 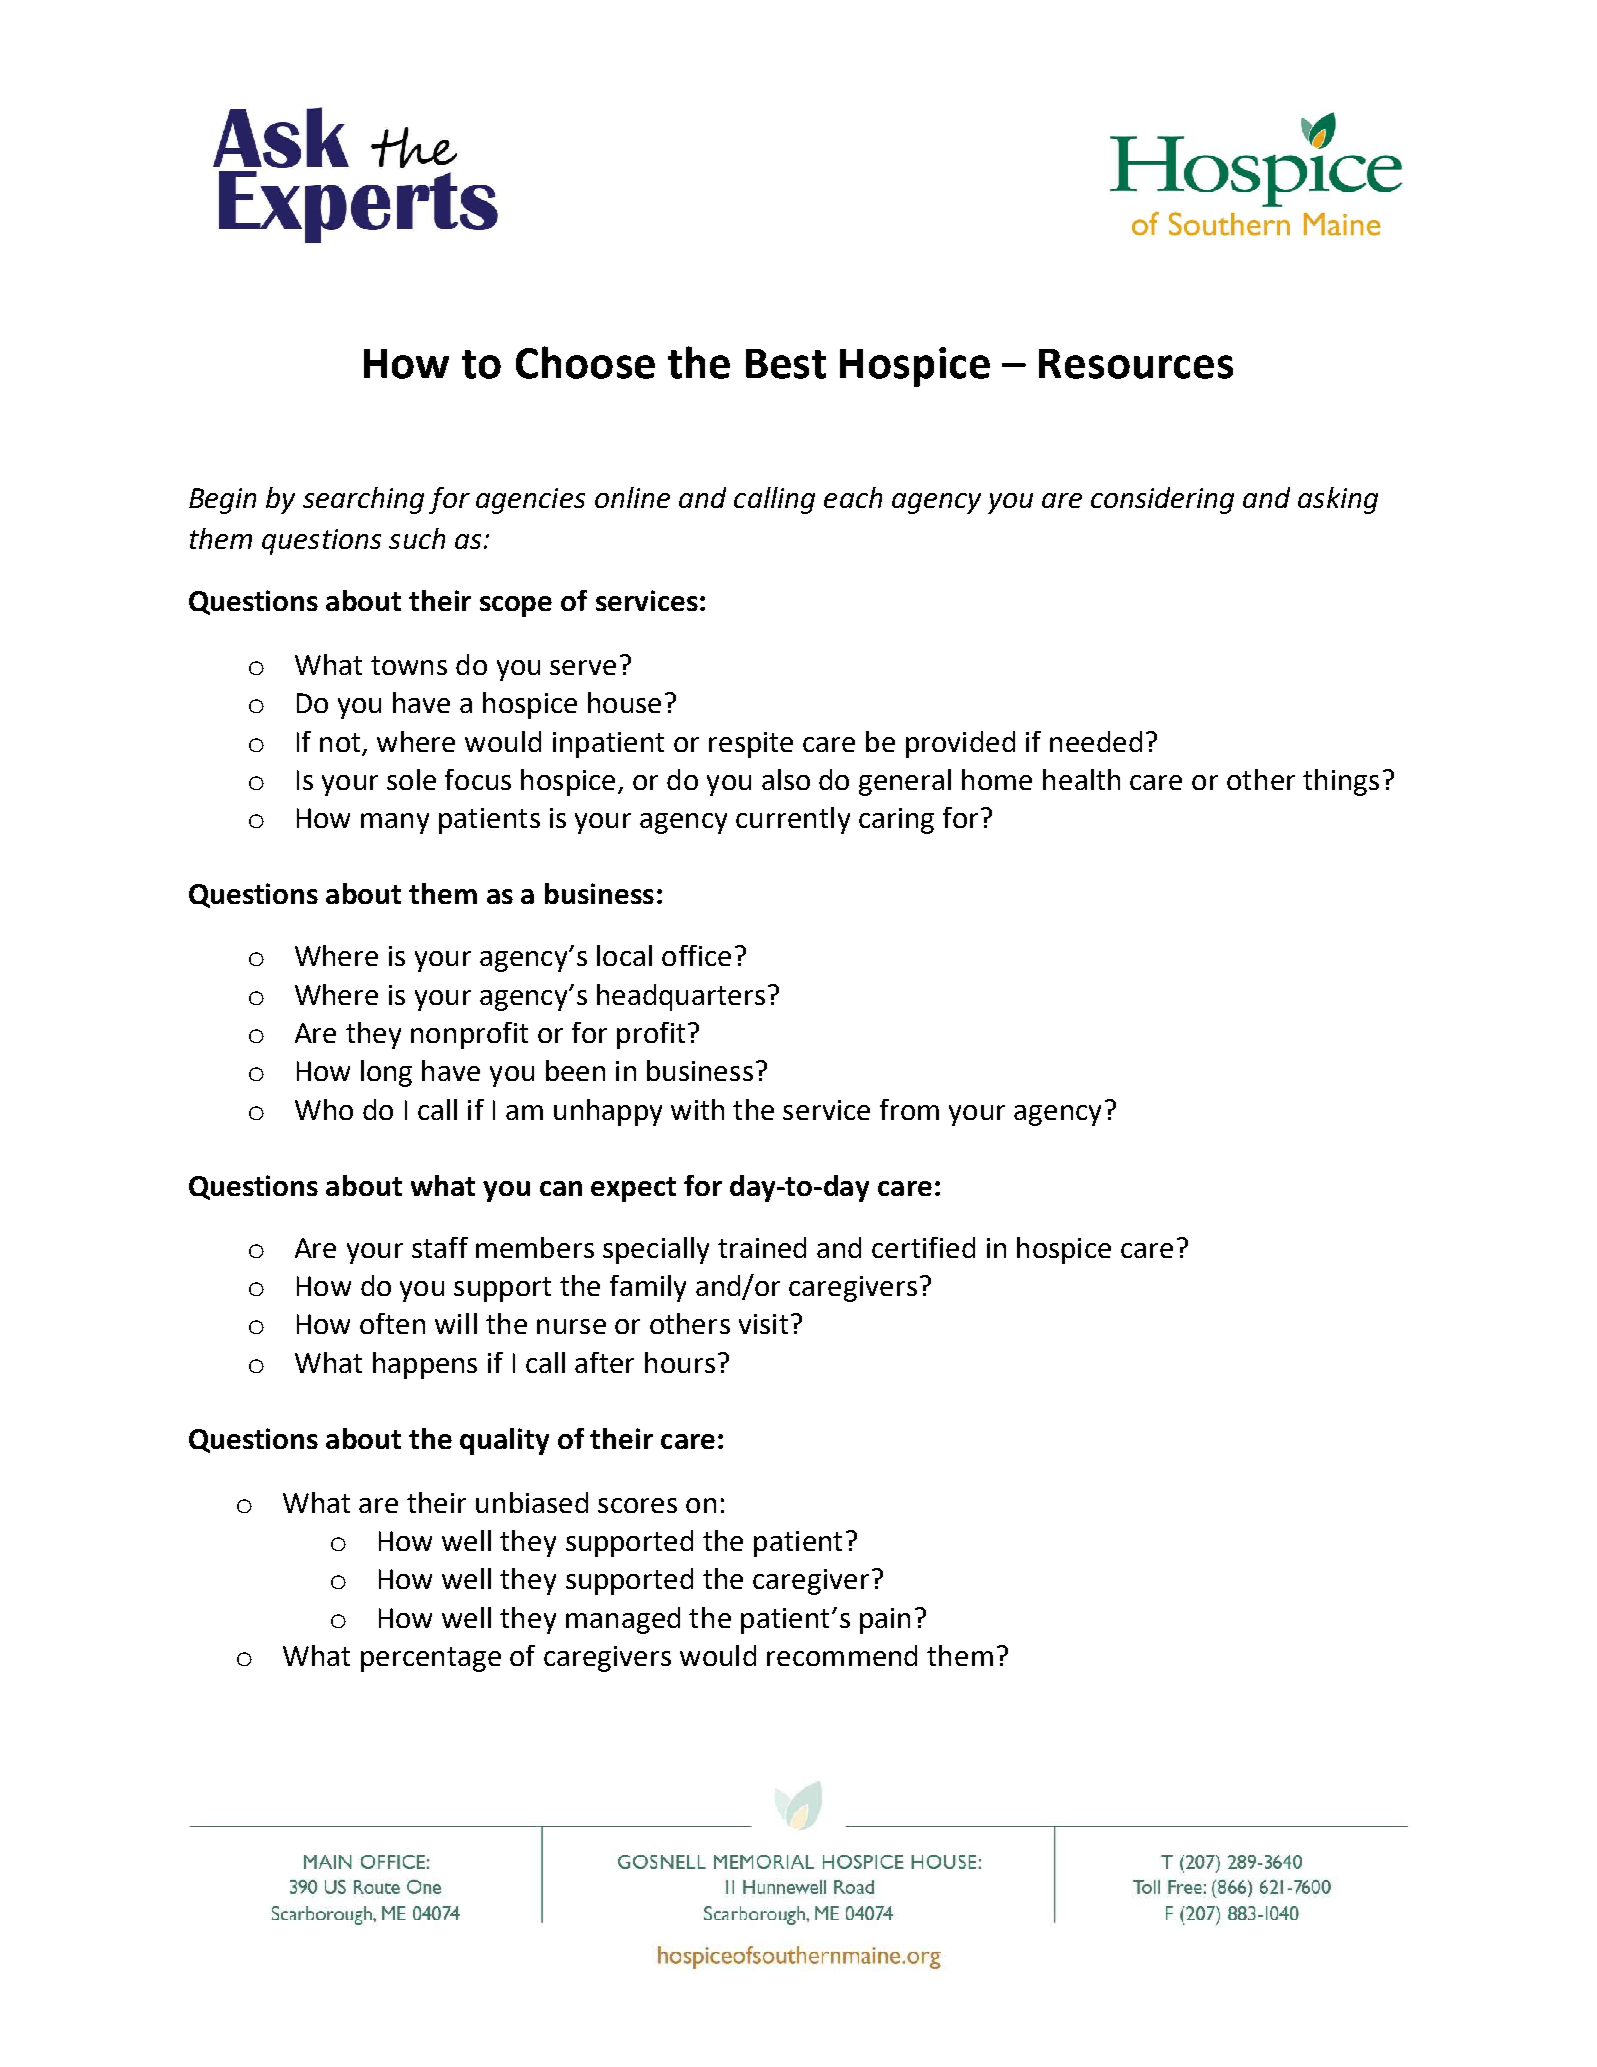 What do you see at coordinates (363, 500) in the screenshot?
I see `searching` at bounding box center [363, 500].
